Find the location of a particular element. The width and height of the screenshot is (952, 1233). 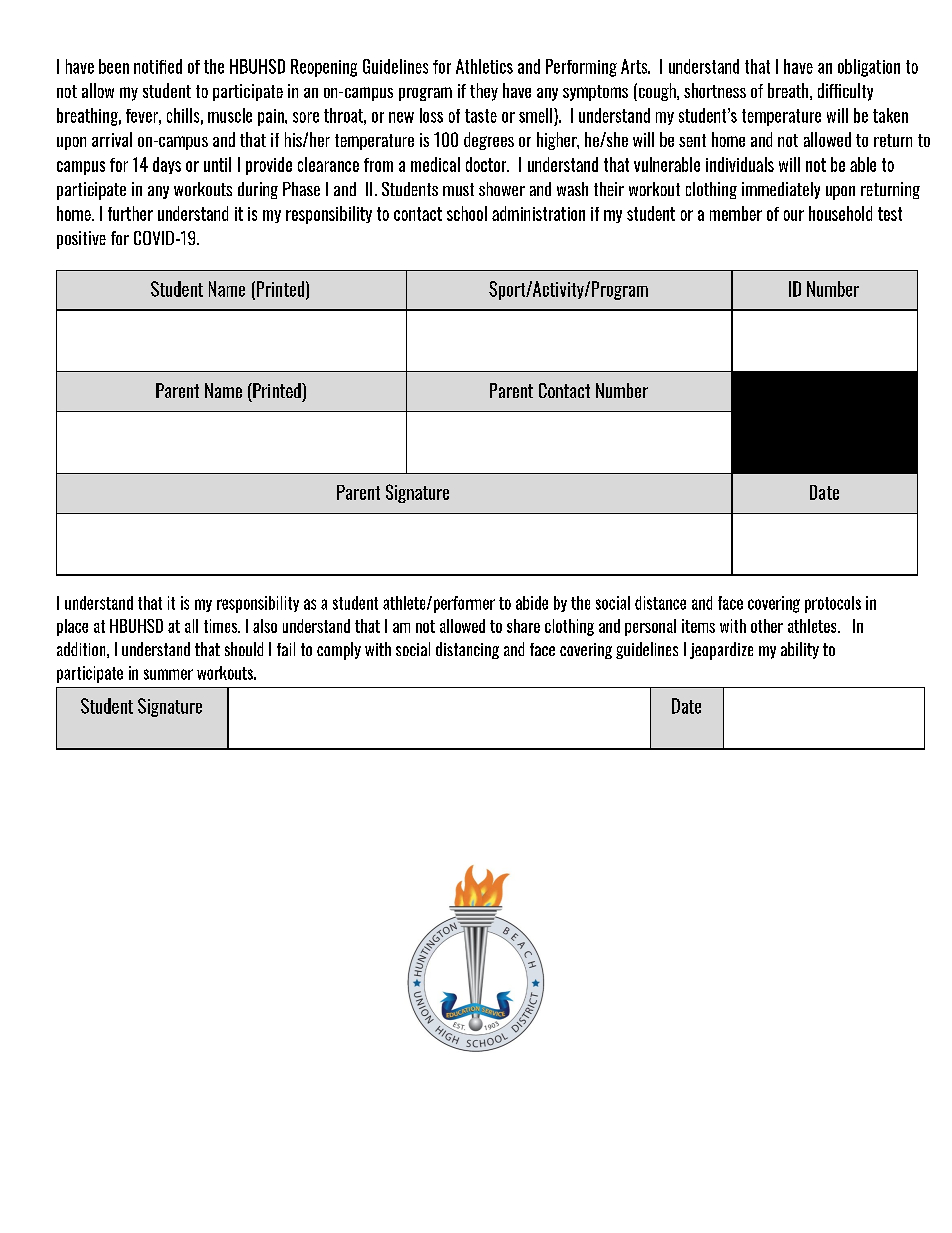

household is located at coordinates (840, 213).
